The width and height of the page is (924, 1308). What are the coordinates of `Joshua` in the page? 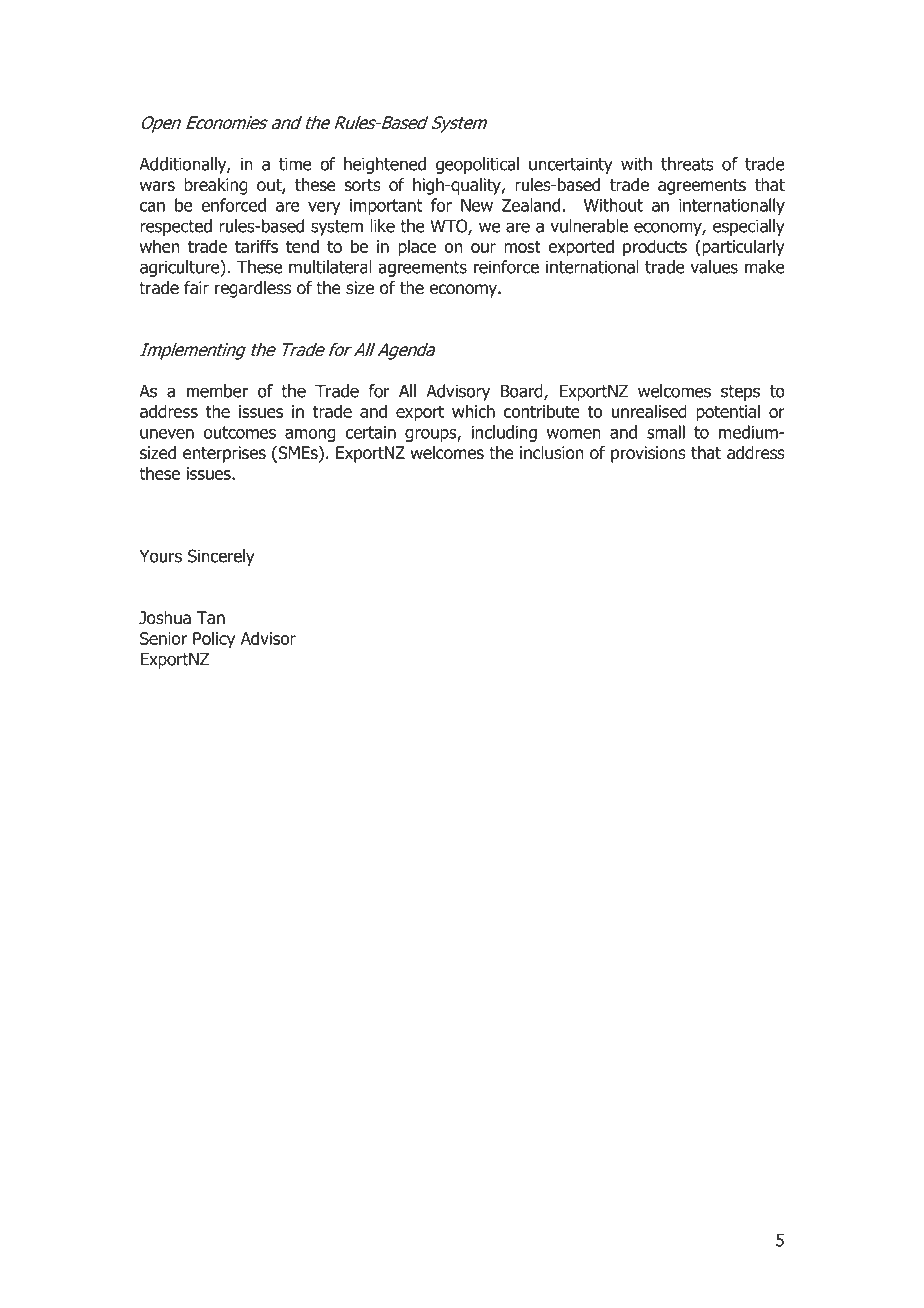 It's located at (165, 618).
